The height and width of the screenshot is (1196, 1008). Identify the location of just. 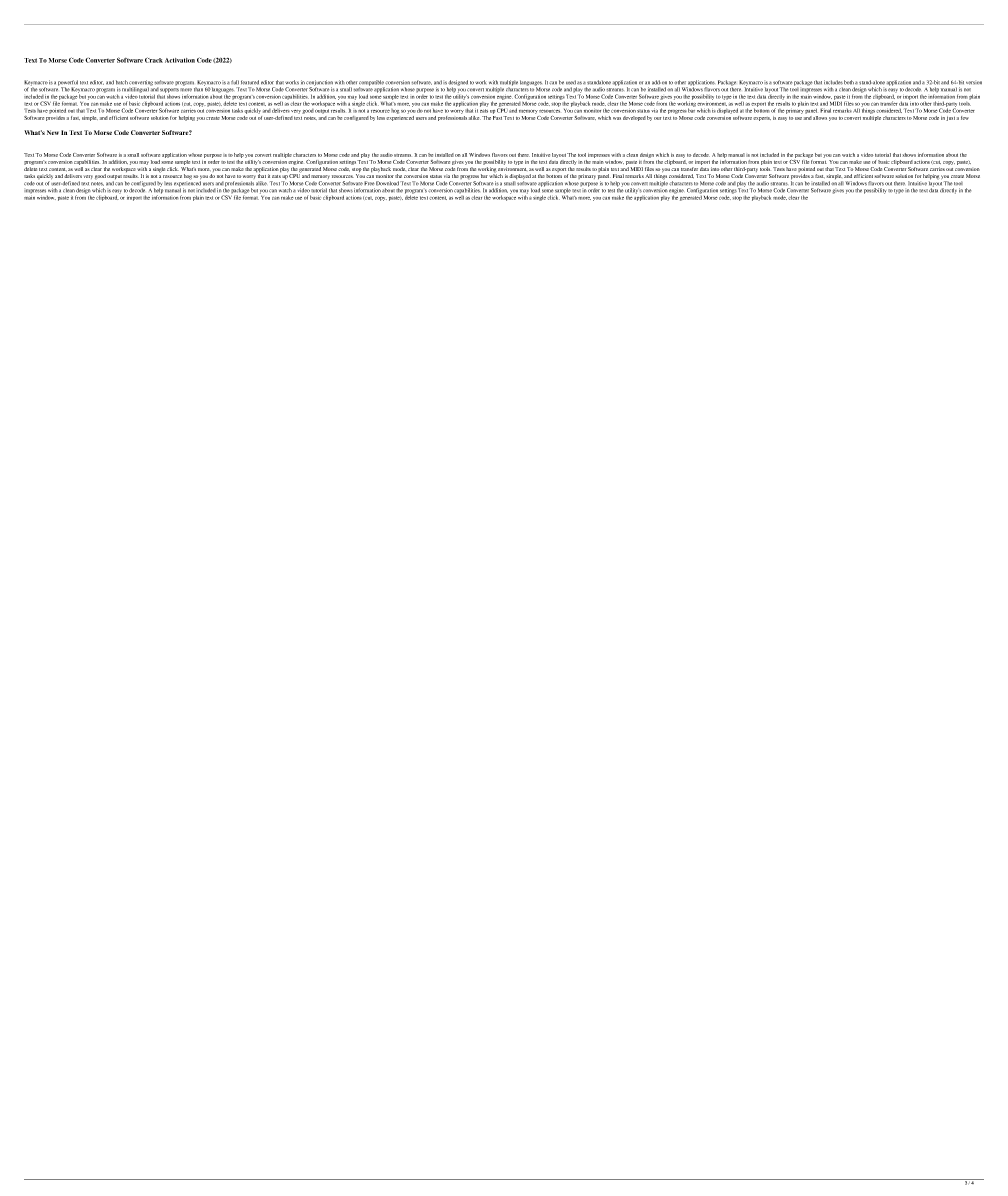
(950, 118).
